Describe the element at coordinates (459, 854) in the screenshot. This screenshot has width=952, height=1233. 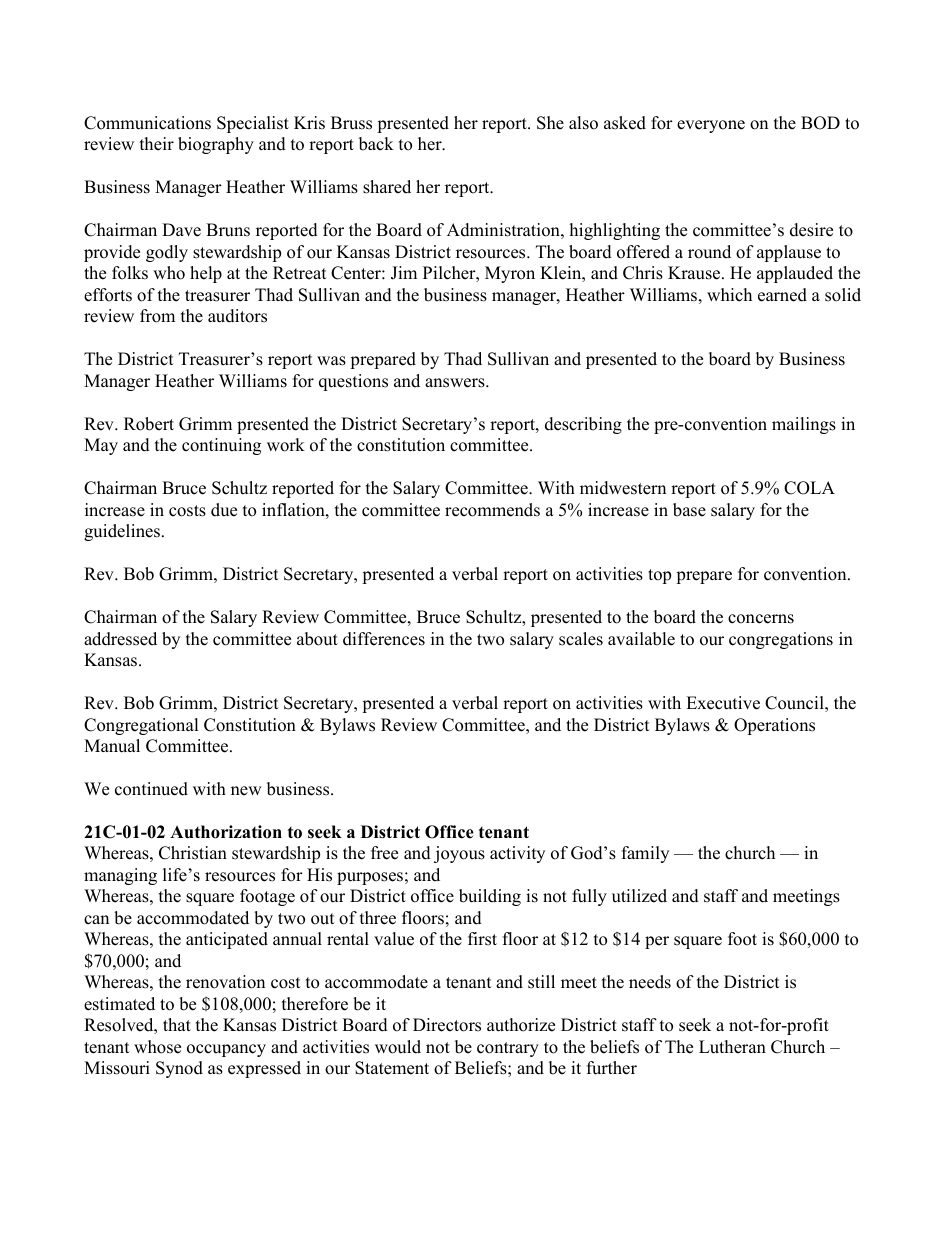
I see `joyous` at that location.
